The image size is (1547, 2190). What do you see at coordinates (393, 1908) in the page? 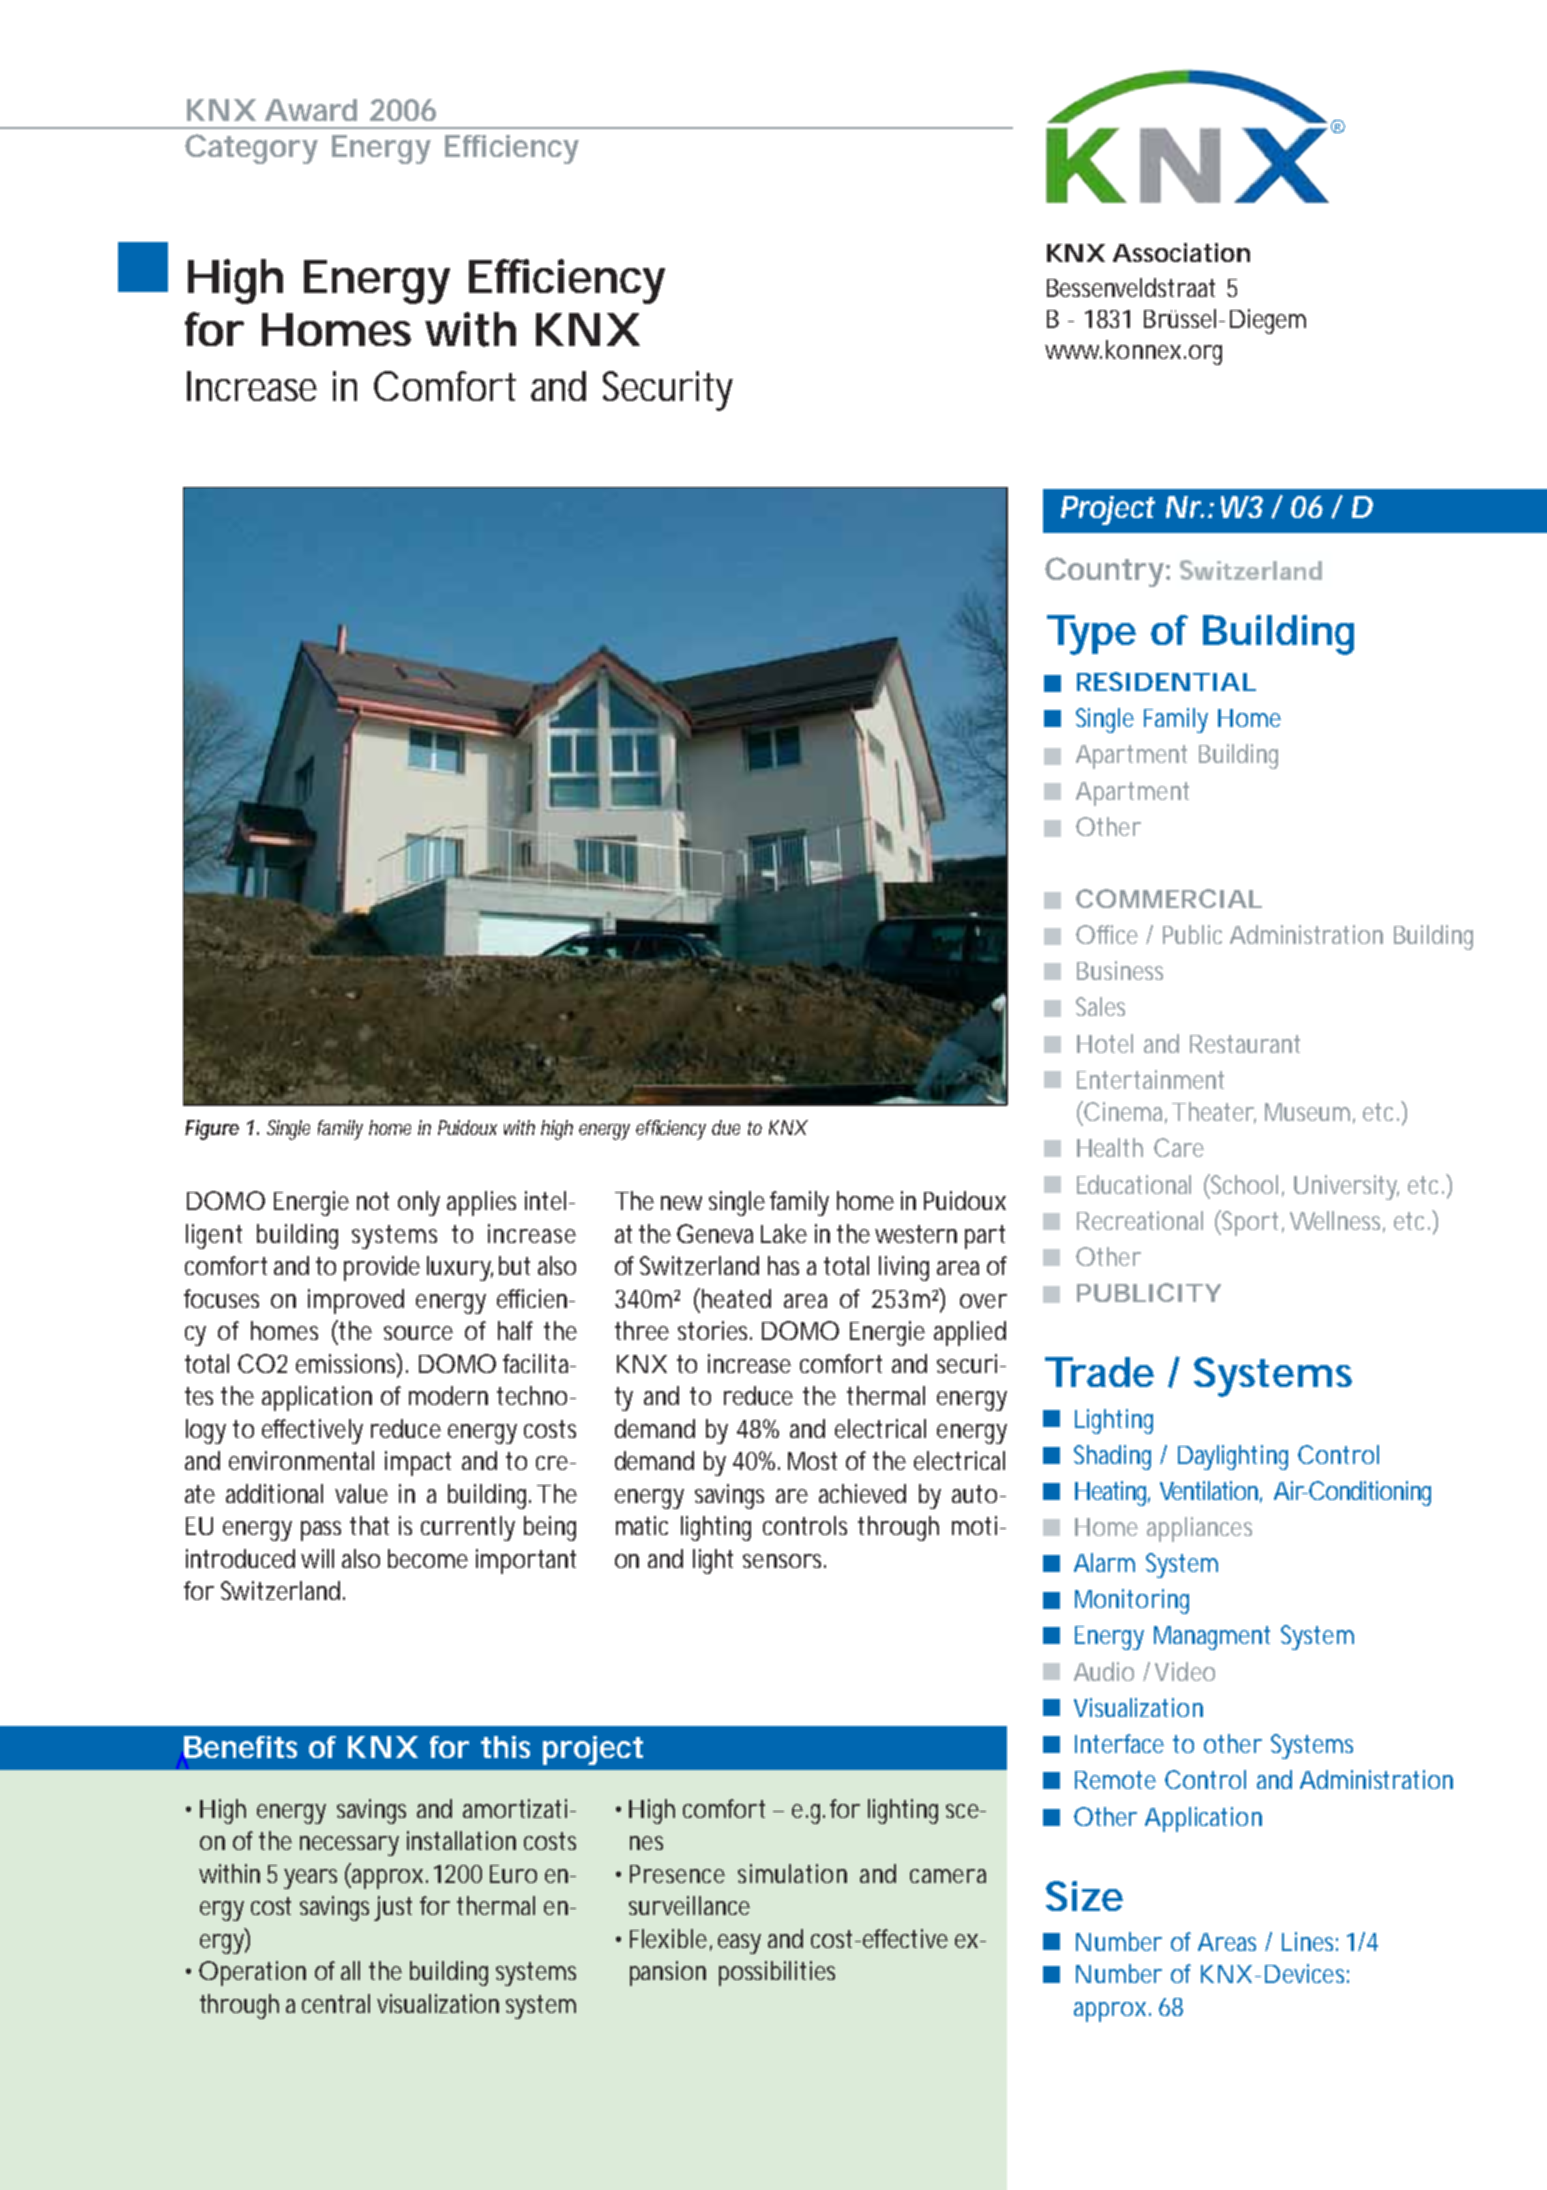
I see `just` at bounding box center [393, 1908].
